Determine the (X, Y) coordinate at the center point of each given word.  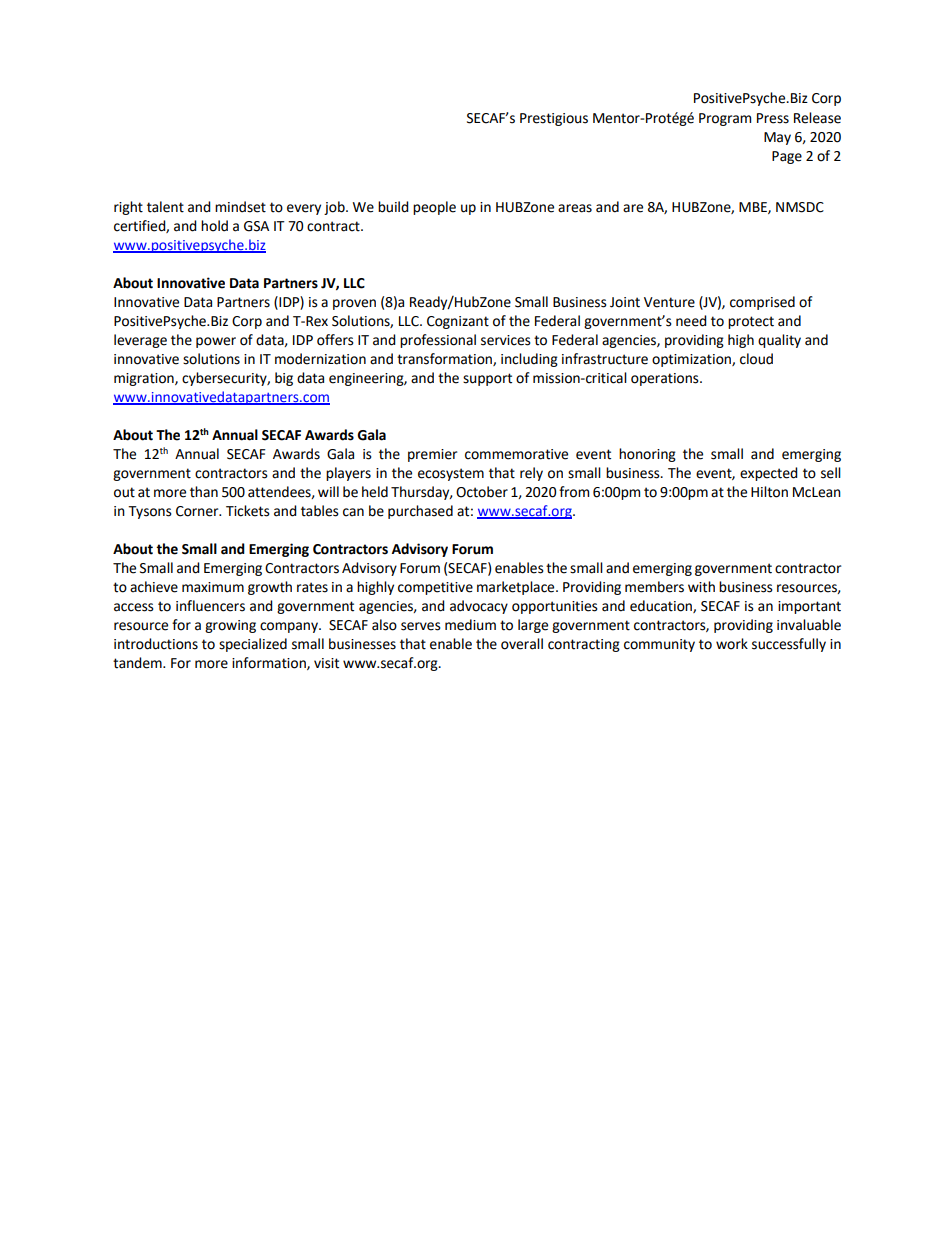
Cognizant (458, 322)
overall (522, 644)
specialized (253, 645)
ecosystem (451, 474)
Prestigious (554, 119)
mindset (240, 207)
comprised (762, 303)
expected (769, 474)
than (204, 492)
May (777, 138)
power (216, 342)
